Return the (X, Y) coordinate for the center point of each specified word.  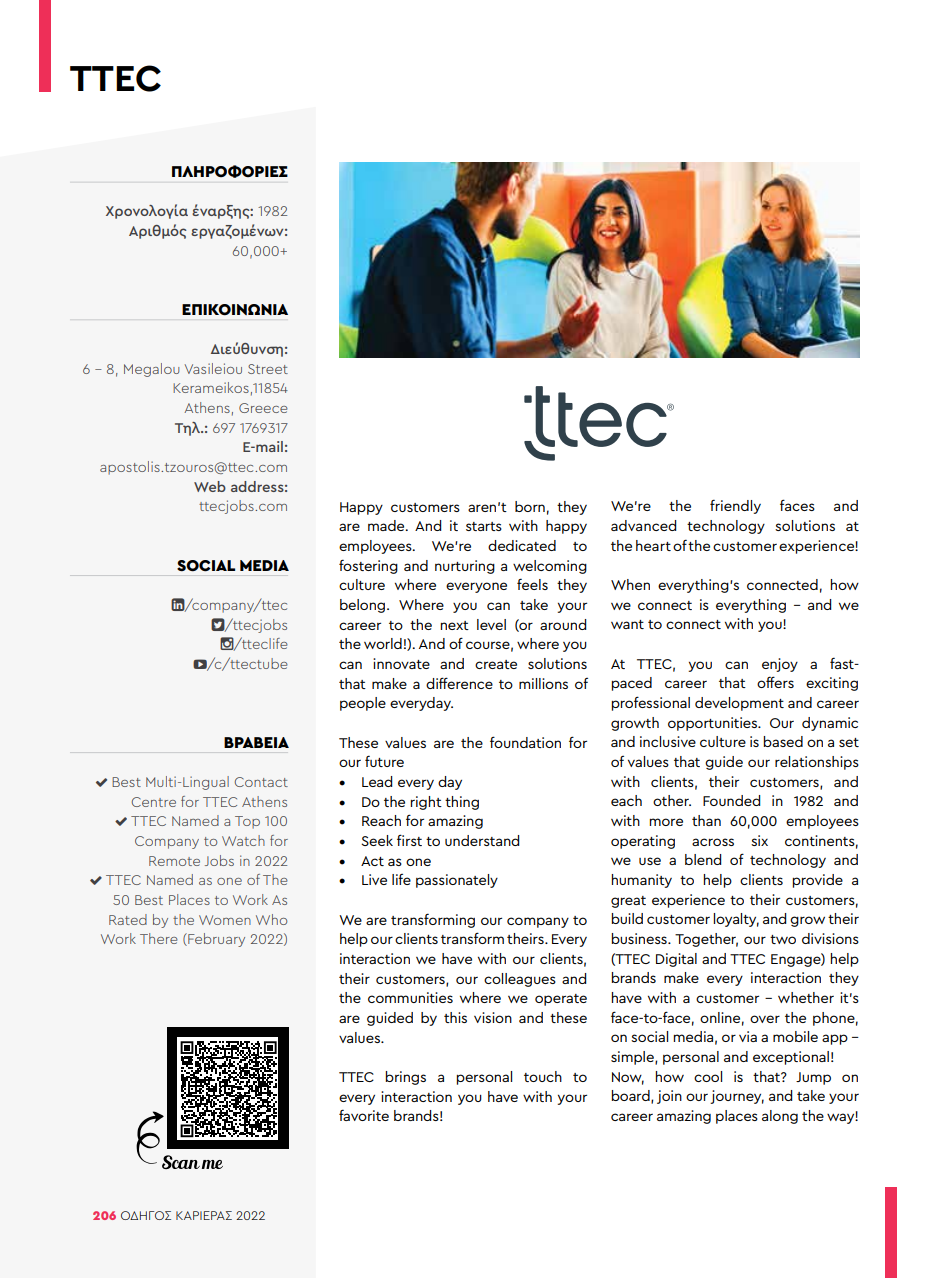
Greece (263, 408)
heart (653, 545)
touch (543, 1076)
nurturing (465, 567)
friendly (735, 506)
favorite (364, 1115)
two (783, 939)
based (783, 741)
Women (225, 920)
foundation (525, 742)
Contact (261, 782)
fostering (368, 566)
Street (268, 369)
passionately (457, 881)
